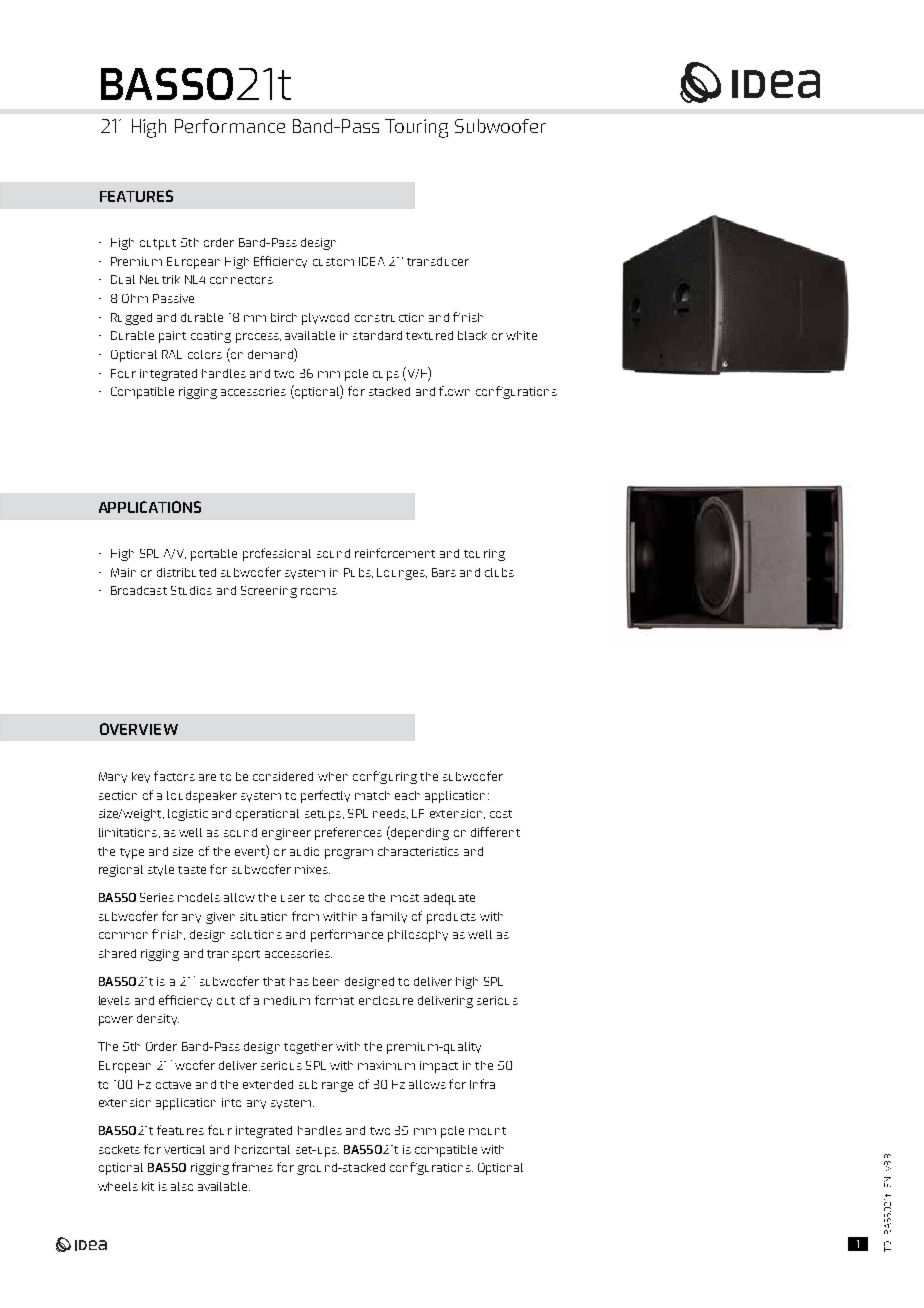  I want to click on custom, so click(333, 262).
